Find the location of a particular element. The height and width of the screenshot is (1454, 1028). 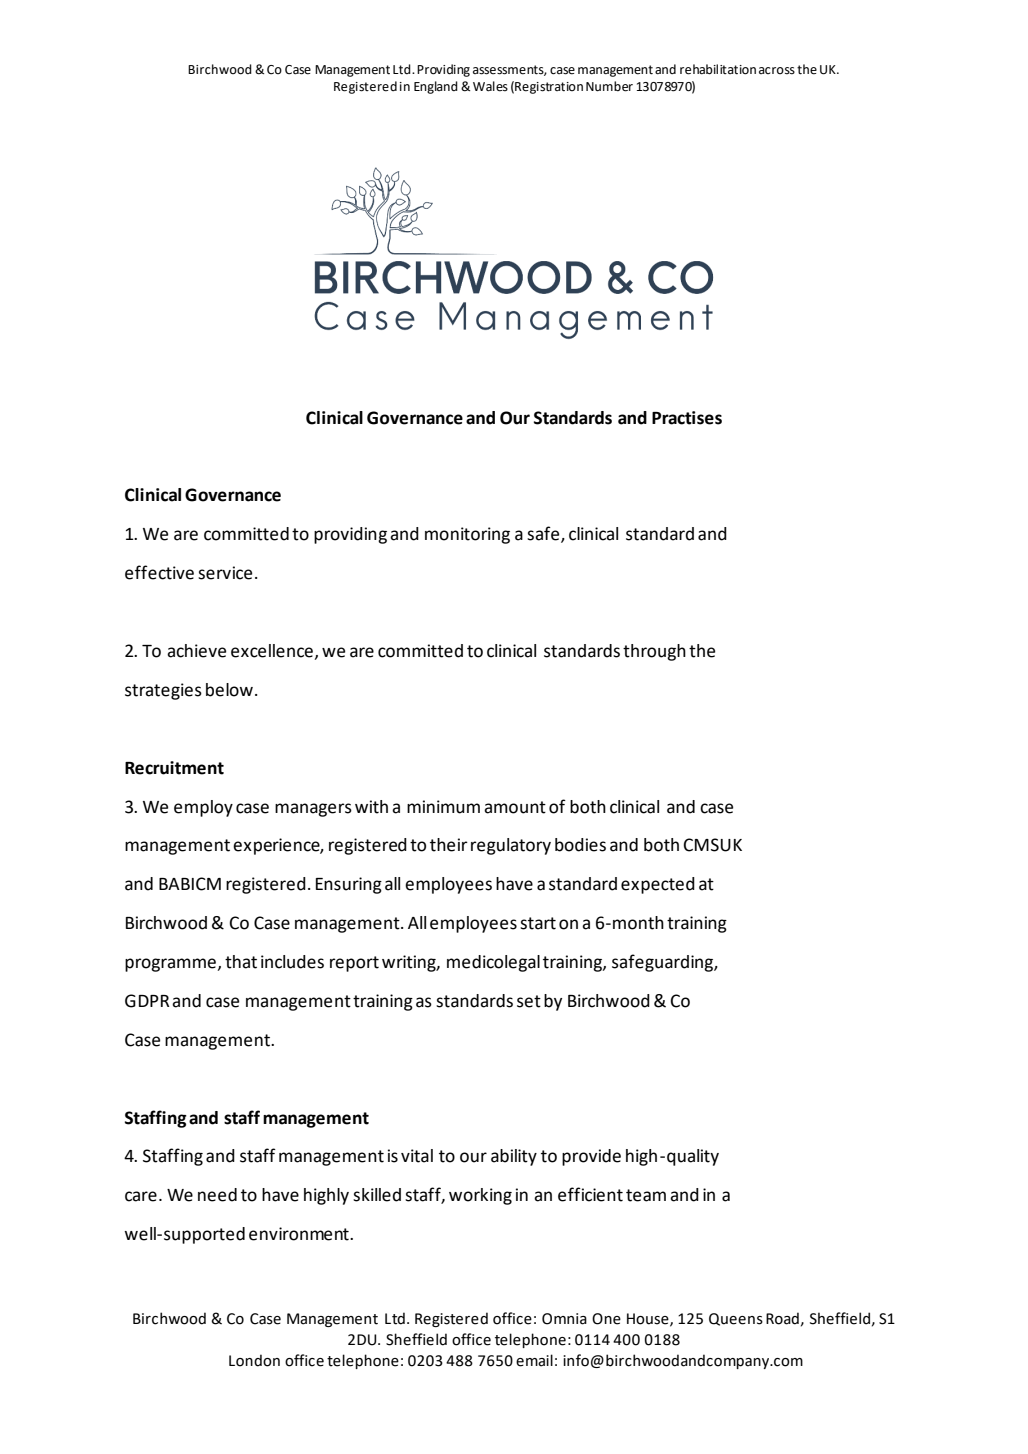

that is located at coordinates (241, 962).
